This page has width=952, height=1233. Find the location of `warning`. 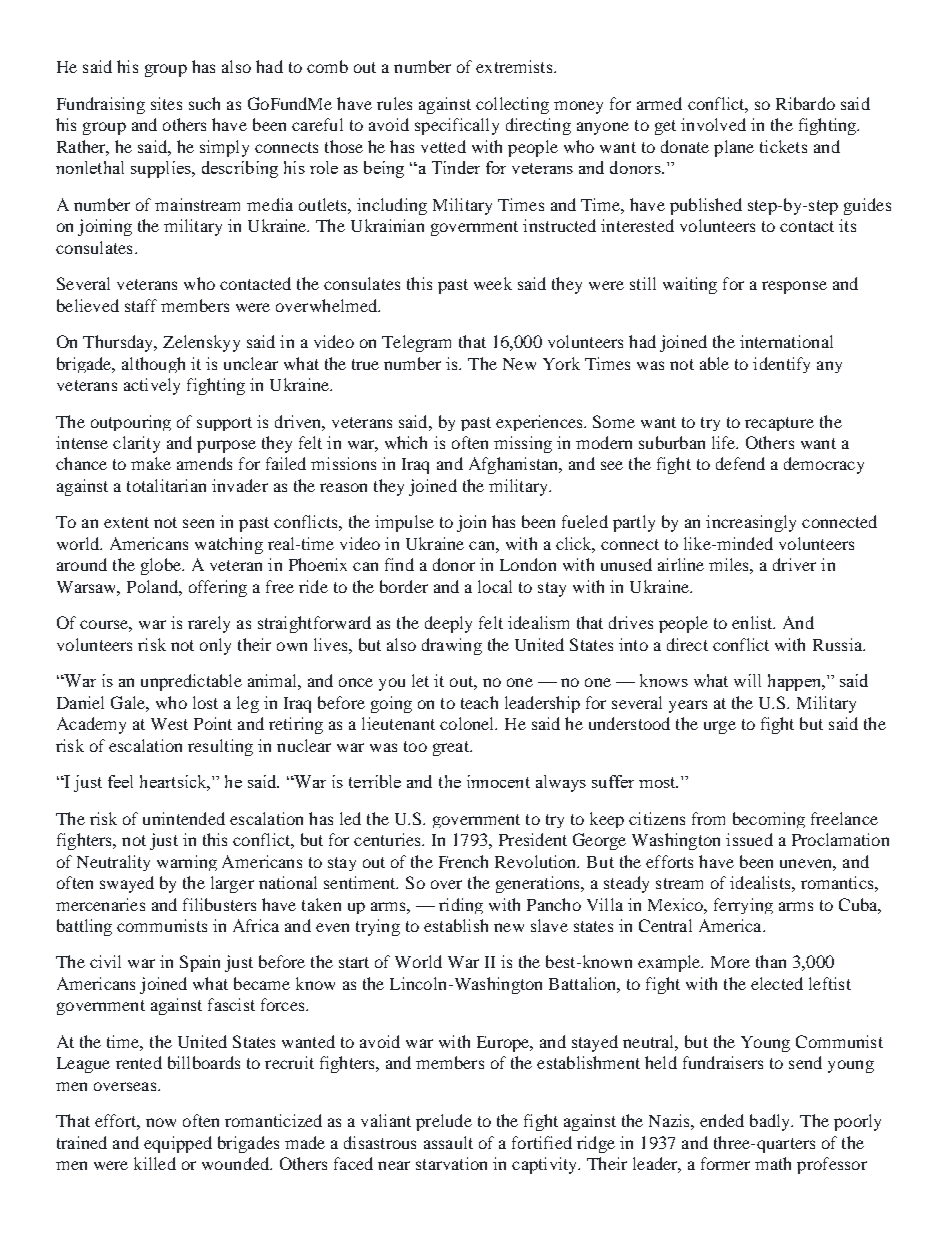

warning is located at coordinates (187, 863).
